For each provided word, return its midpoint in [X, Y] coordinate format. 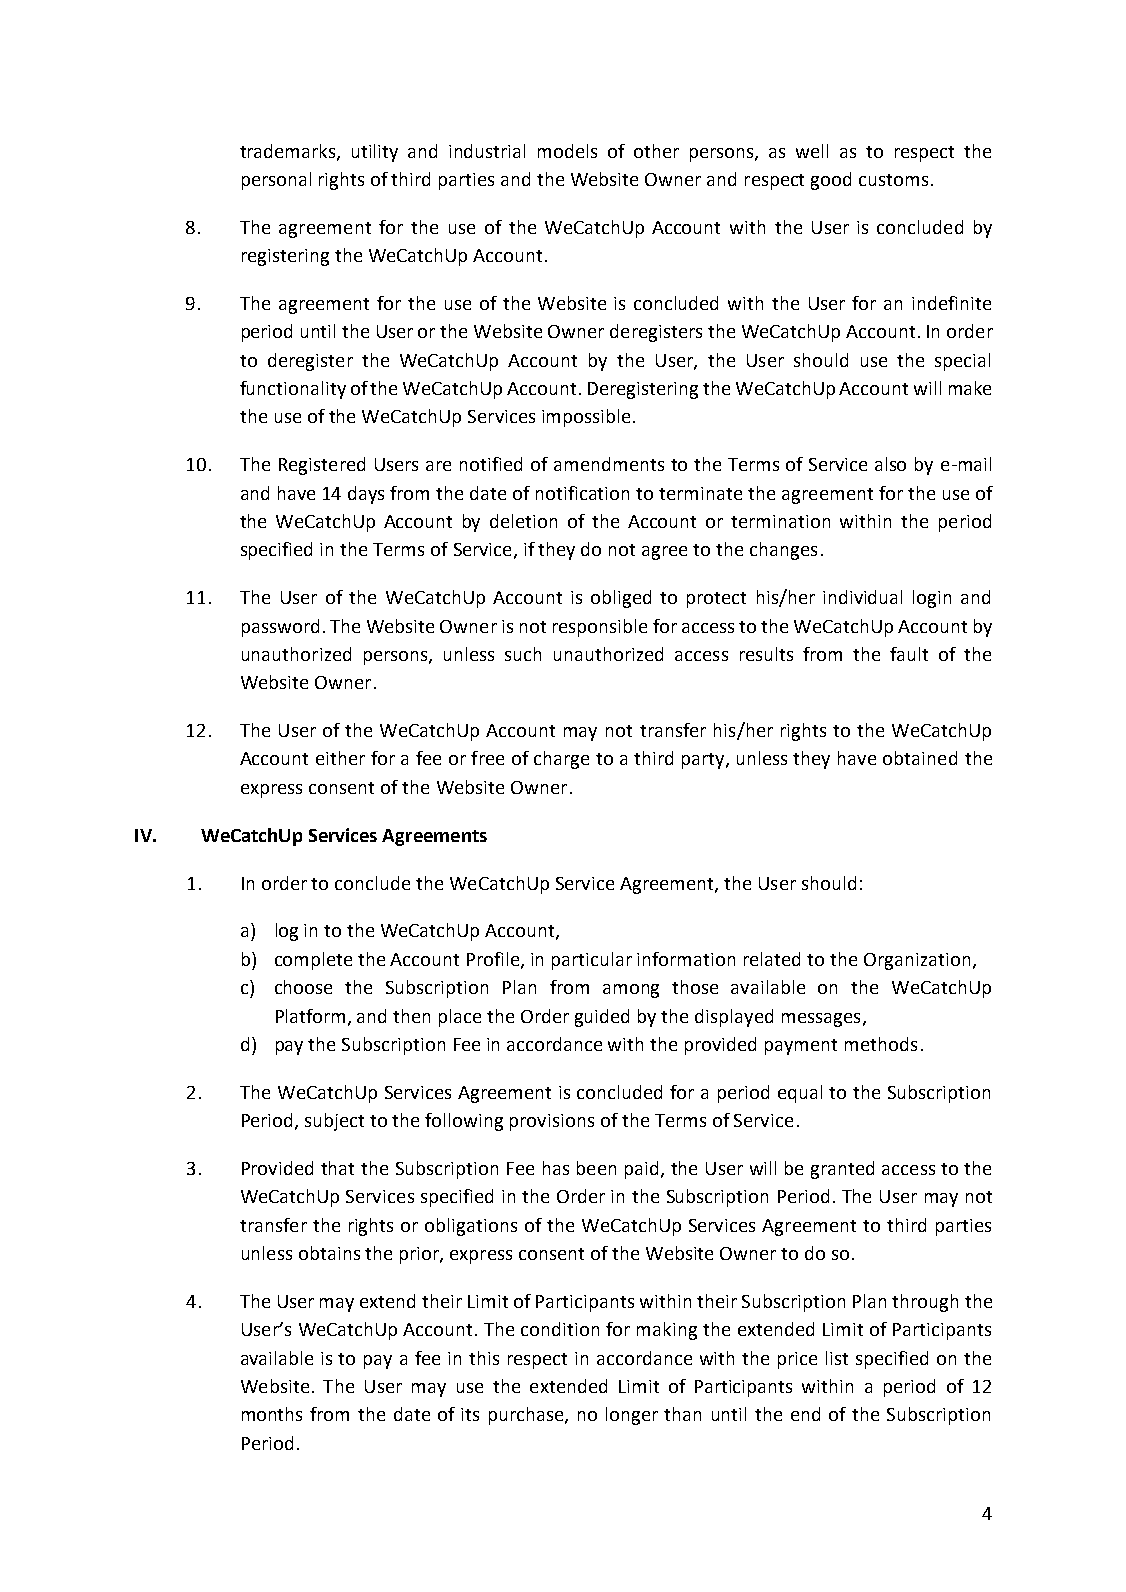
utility [375, 153]
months [272, 1414]
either [340, 758]
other [656, 151]
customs [893, 180]
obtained [920, 758]
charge [561, 760]
